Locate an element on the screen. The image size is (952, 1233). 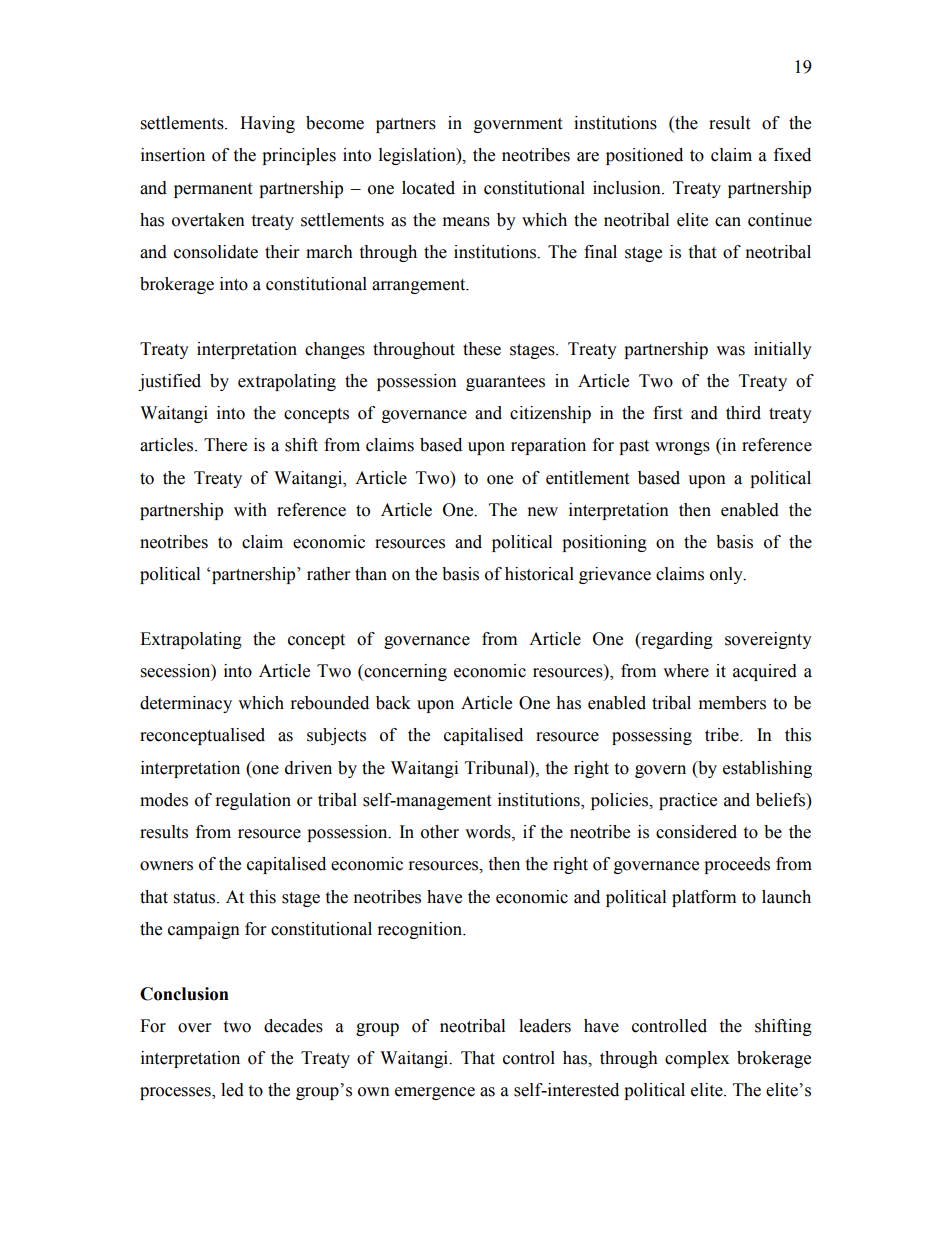
status is located at coordinates (196, 898).
